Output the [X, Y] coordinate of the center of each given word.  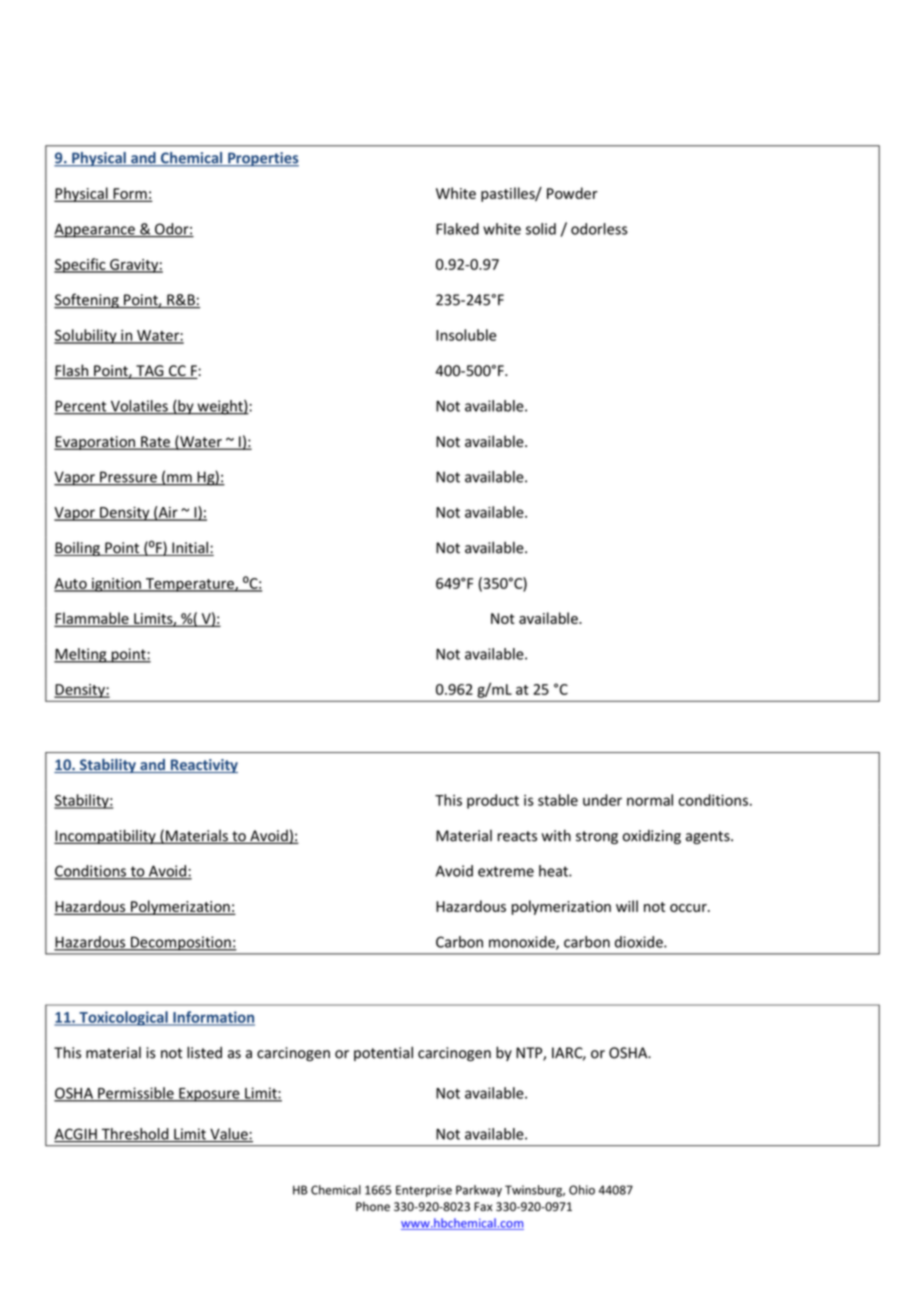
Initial [190, 548]
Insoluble [466, 335]
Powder [572, 193]
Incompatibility [106, 836]
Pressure [128, 478]
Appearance [95, 230]
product [493, 801]
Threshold [135, 1135]
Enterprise [424, 1191]
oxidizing [652, 837]
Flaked [457, 229]
